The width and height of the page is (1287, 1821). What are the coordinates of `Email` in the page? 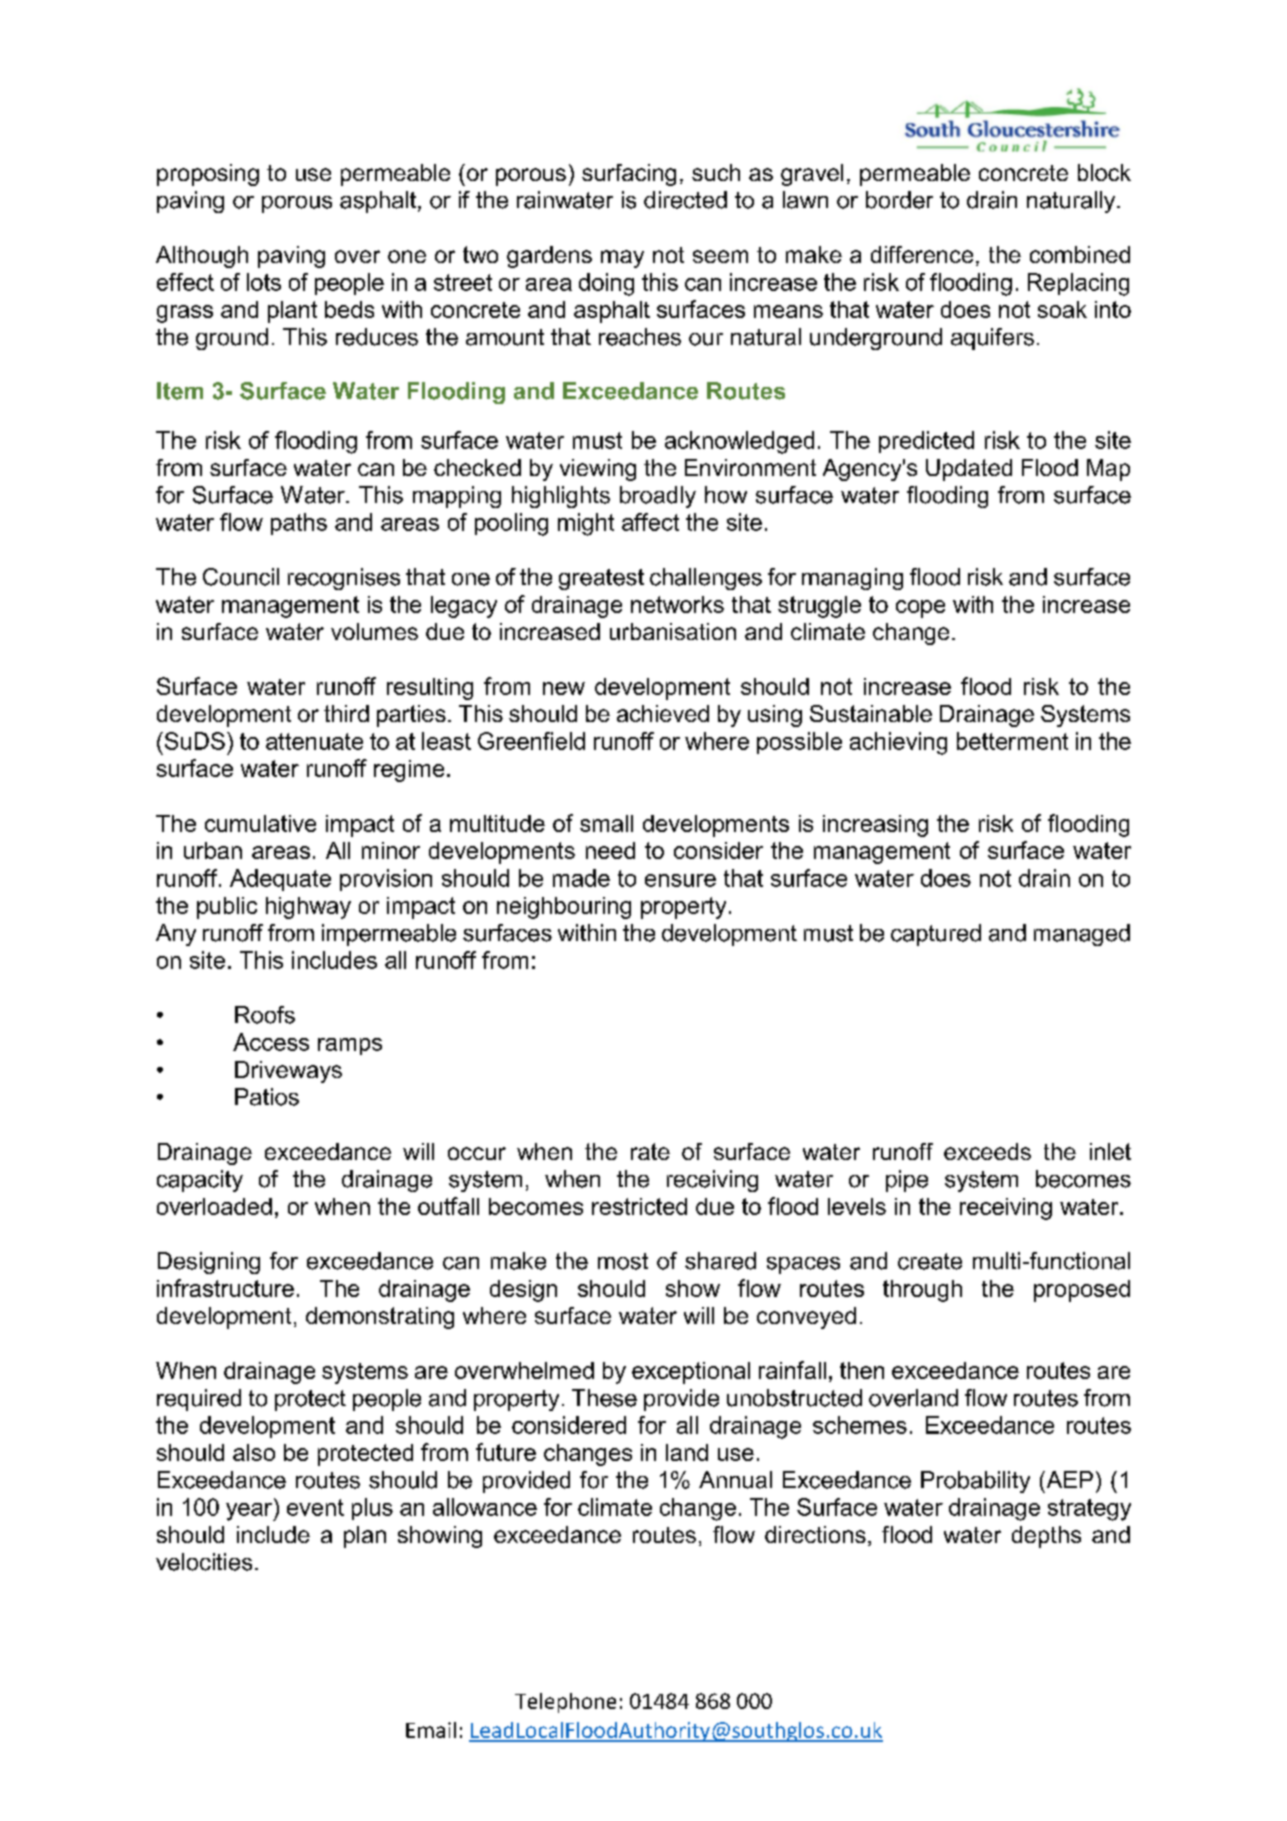 It's located at (431, 1730).
